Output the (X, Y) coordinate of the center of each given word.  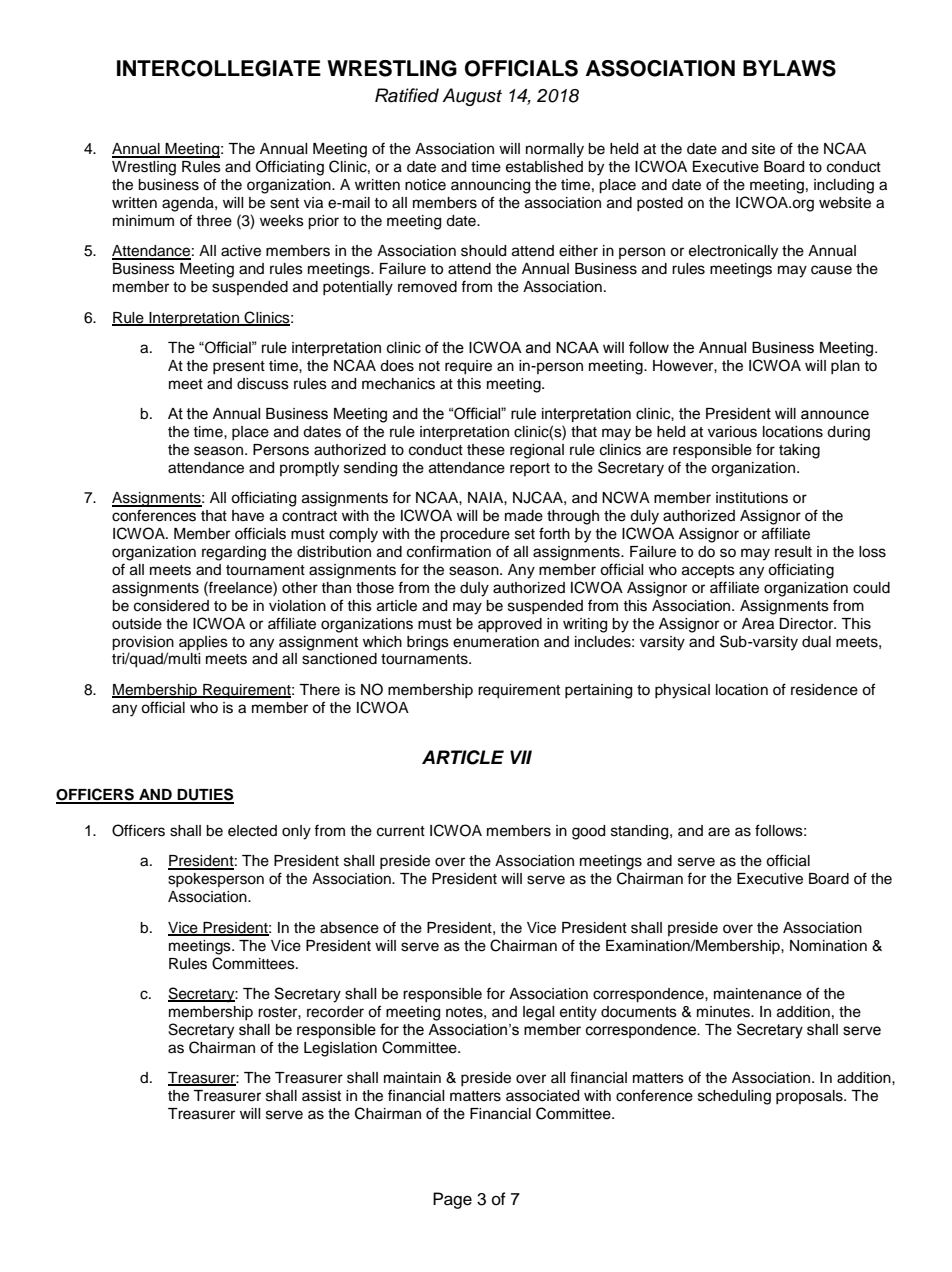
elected (252, 831)
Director (807, 624)
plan (845, 367)
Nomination (828, 946)
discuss (263, 384)
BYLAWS (789, 68)
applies (203, 643)
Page (452, 1200)
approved (510, 625)
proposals (810, 1097)
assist (321, 1096)
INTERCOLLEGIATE (219, 68)
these (486, 450)
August (472, 97)
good (588, 832)
